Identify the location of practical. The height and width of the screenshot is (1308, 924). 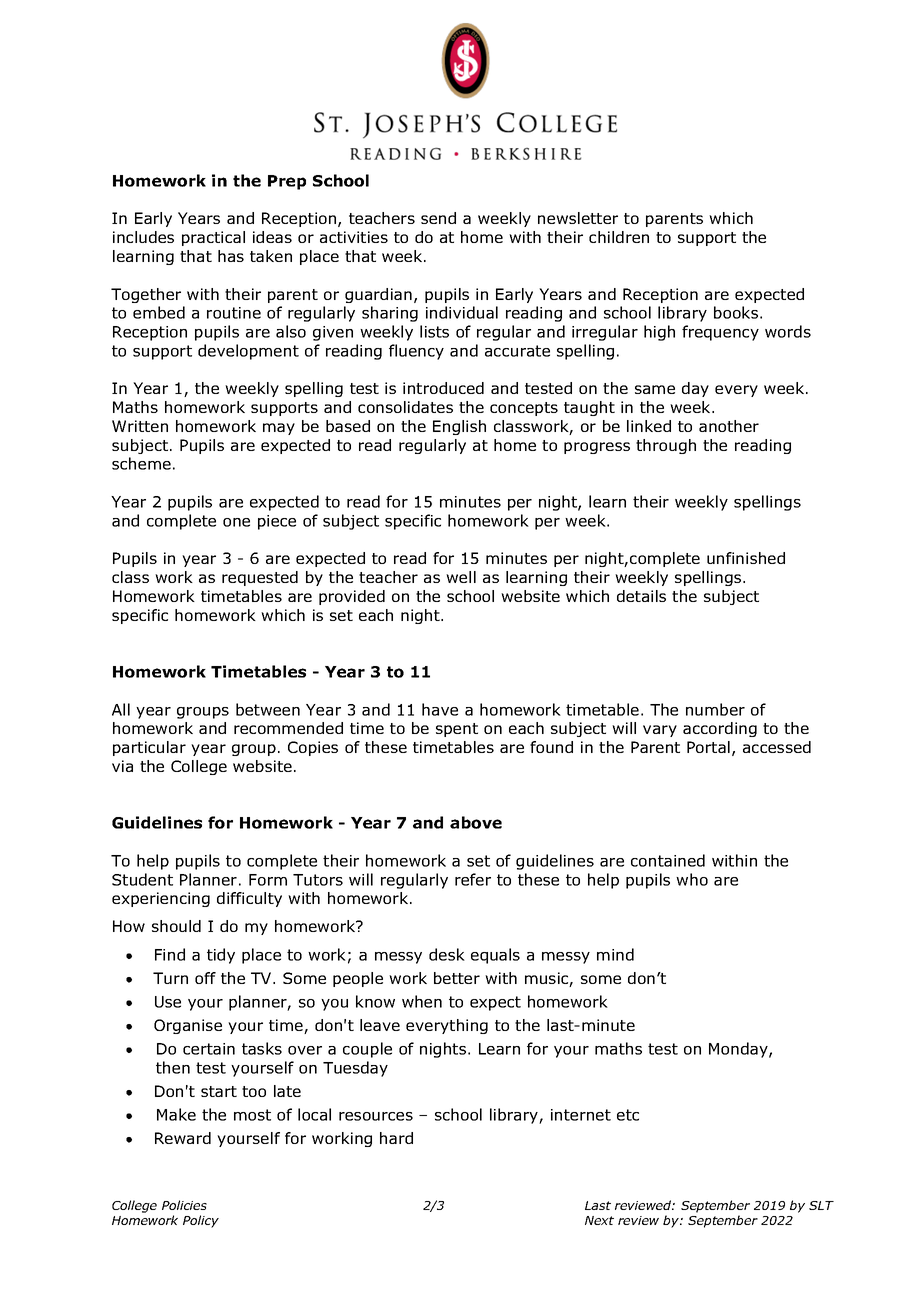
(213, 238).
